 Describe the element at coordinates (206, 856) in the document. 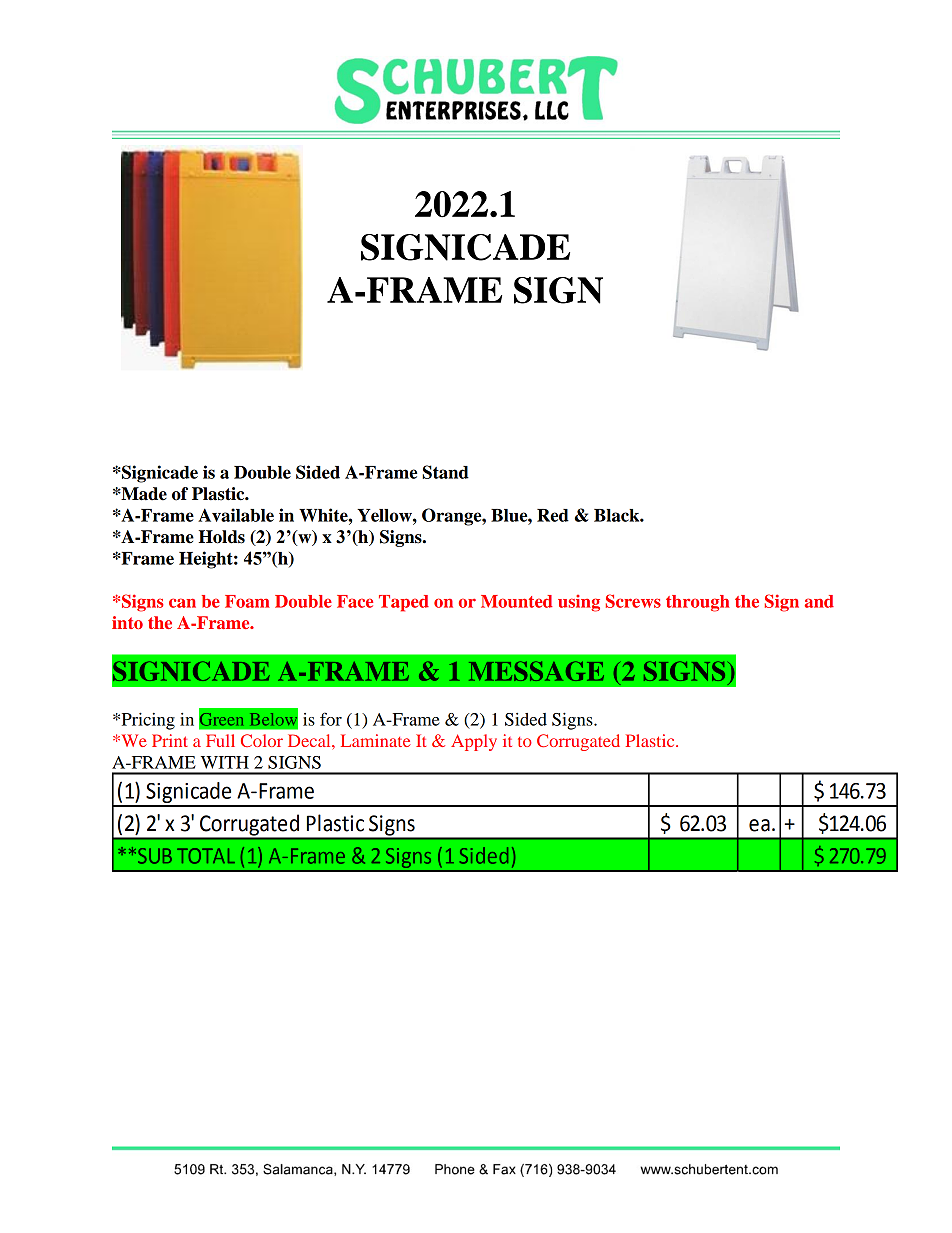

I see `TOTAL` at that location.
